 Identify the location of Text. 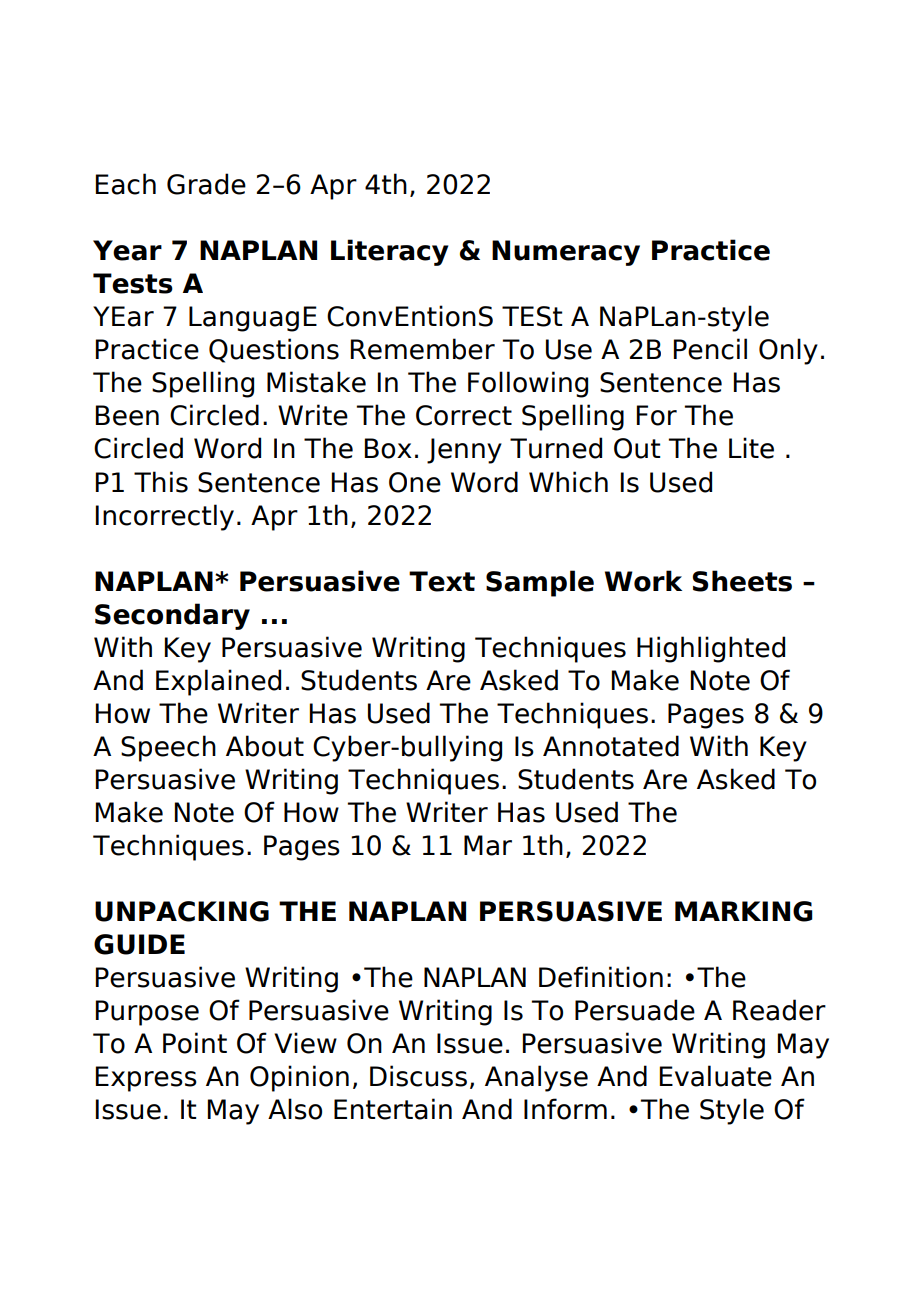
(442, 581).
